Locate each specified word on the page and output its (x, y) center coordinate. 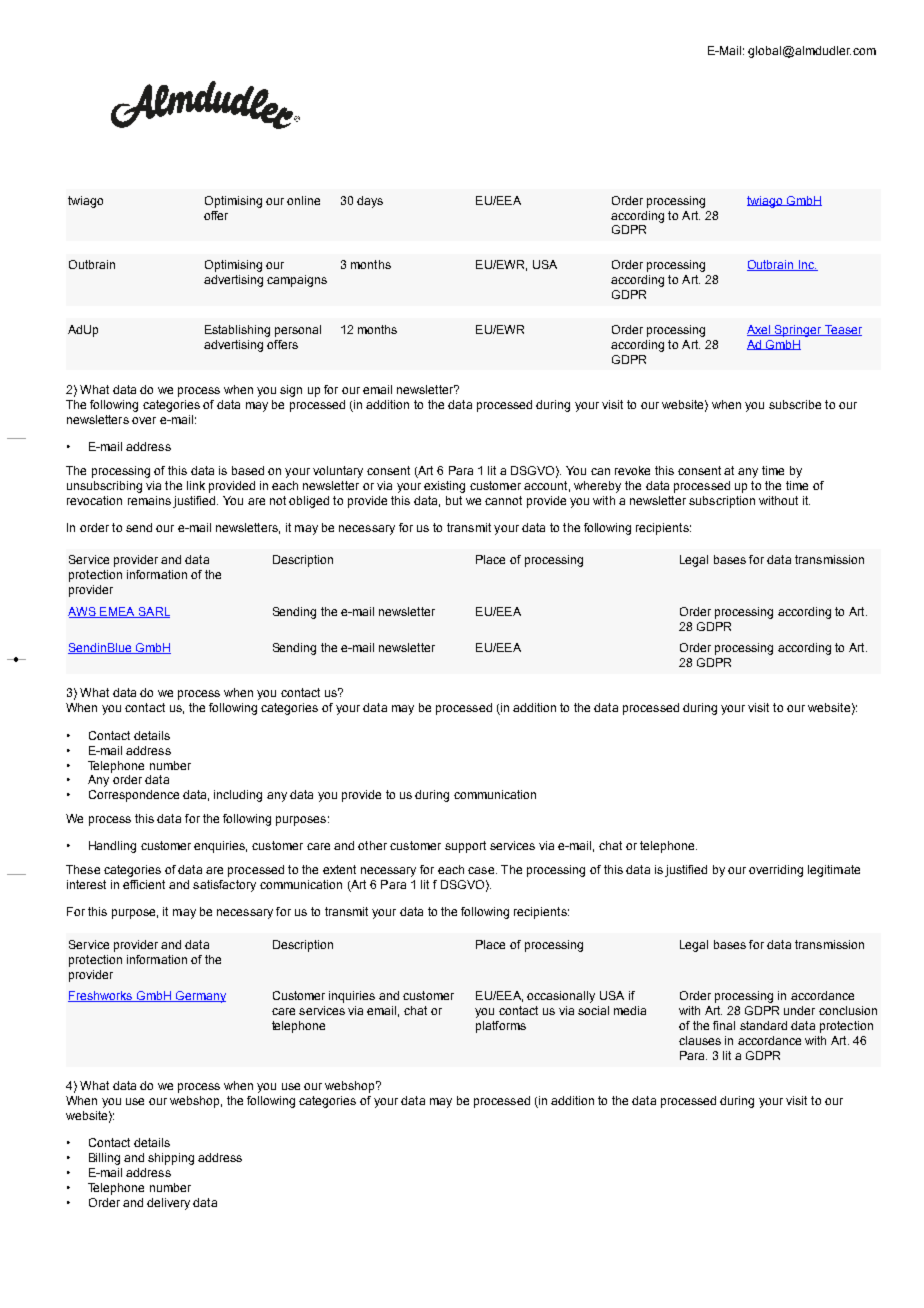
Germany (199, 997)
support (465, 847)
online (303, 200)
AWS (83, 612)
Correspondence (134, 796)
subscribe (795, 404)
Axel (760, 330)
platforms (501, 1027)
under (799, 1010)
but (454, 500)
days (370, 202)
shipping (171, 1159)
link (196, 485)
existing (444, 487)
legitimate (834, 871)
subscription (722, 502)
